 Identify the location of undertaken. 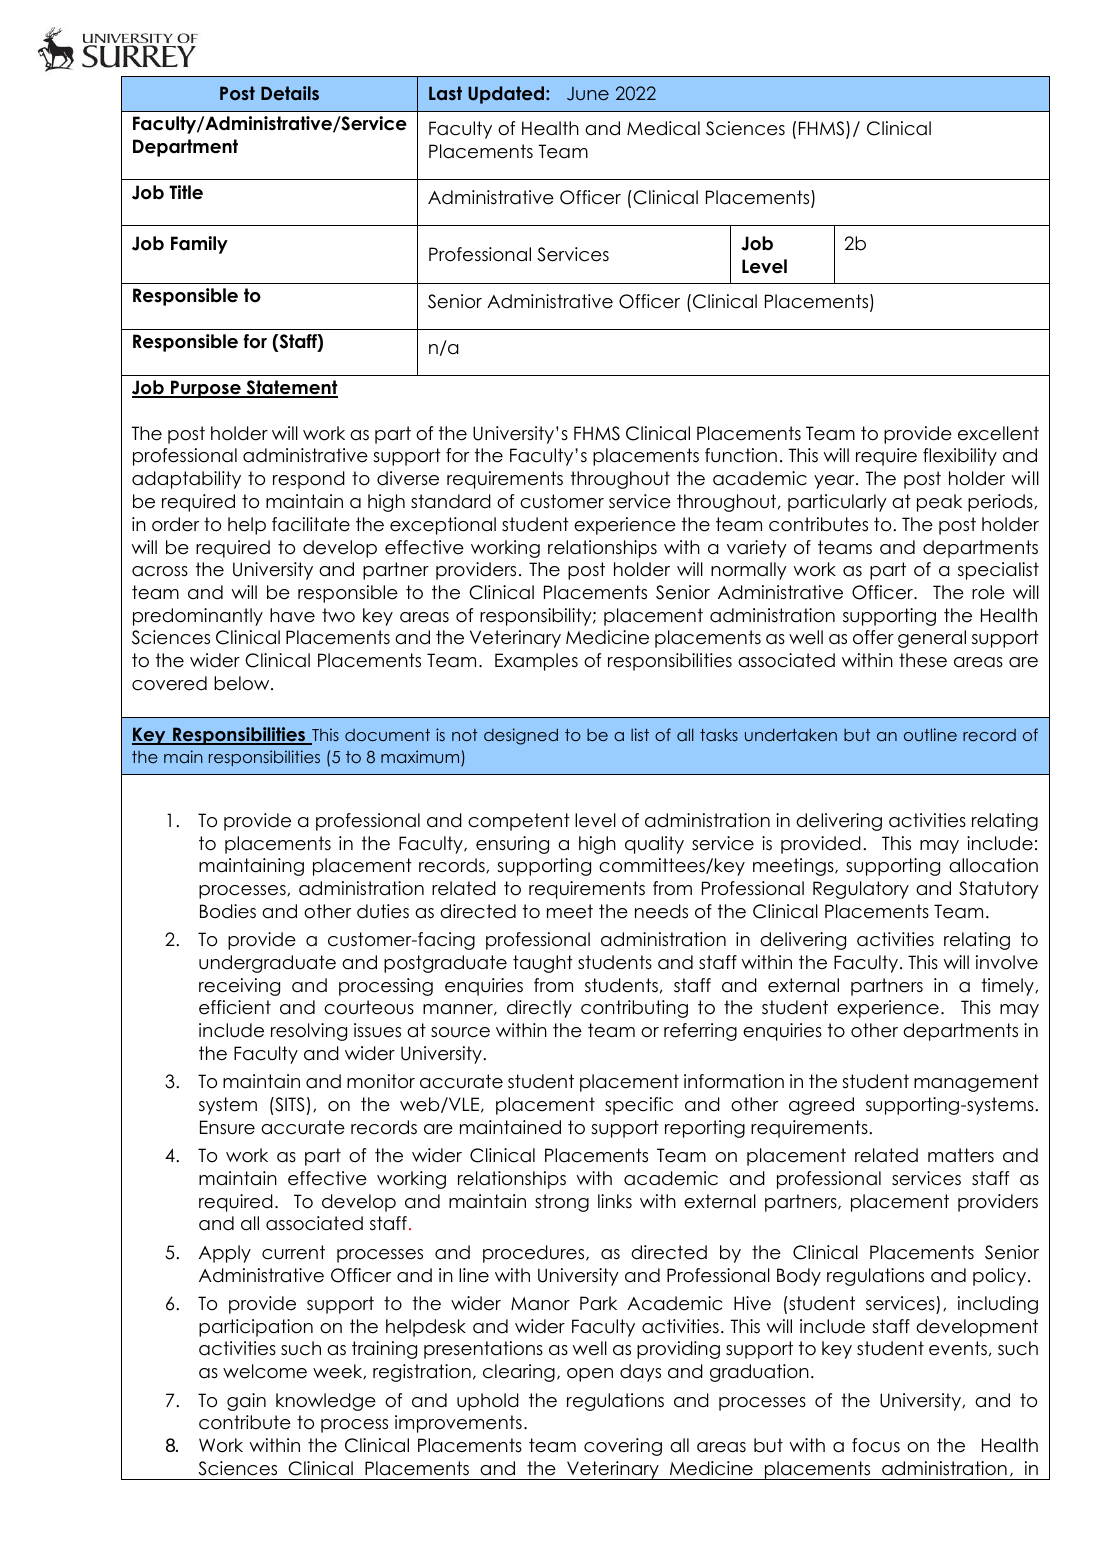
(791, 734).
